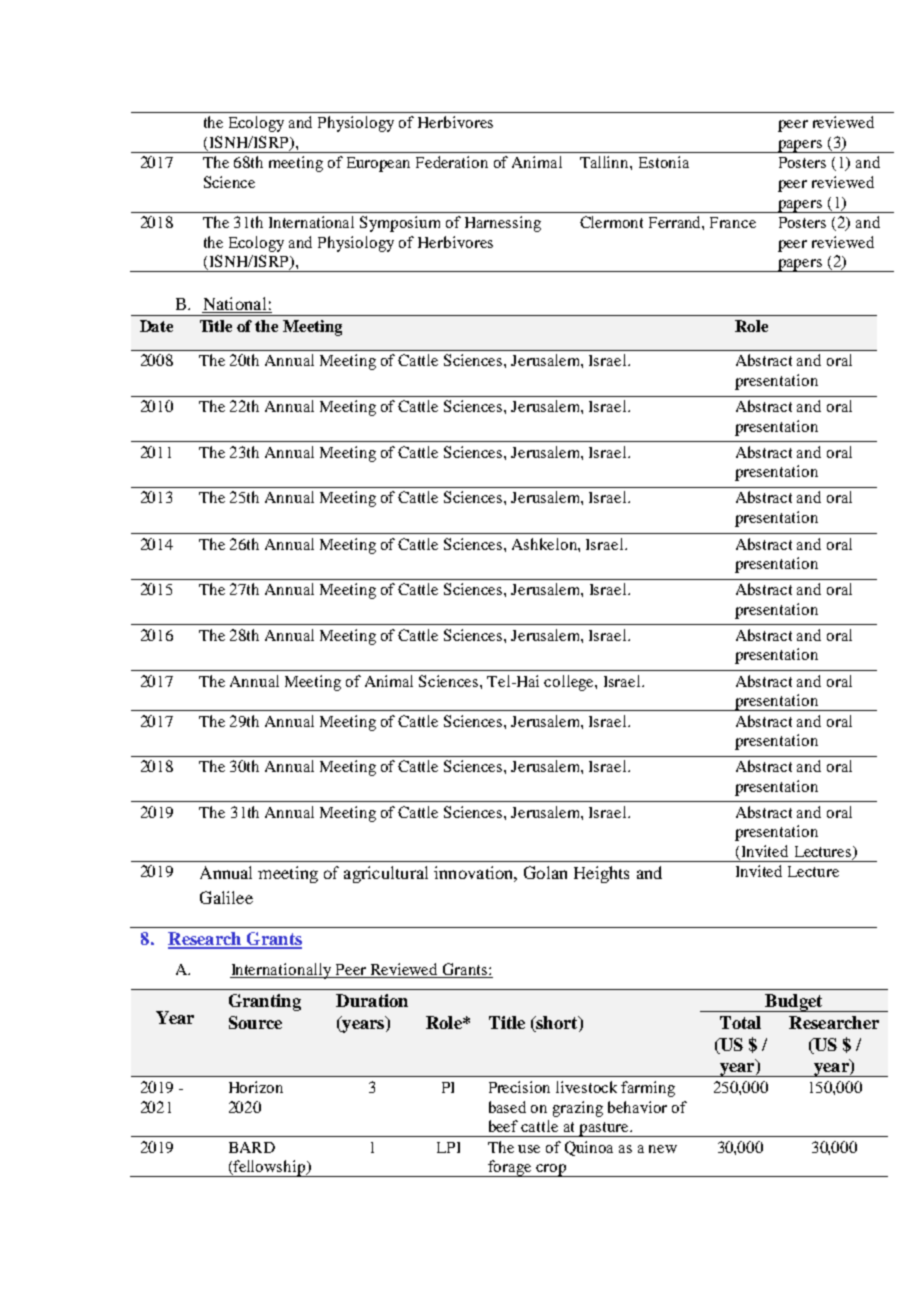  I want to click on France, so click(733, 222).
